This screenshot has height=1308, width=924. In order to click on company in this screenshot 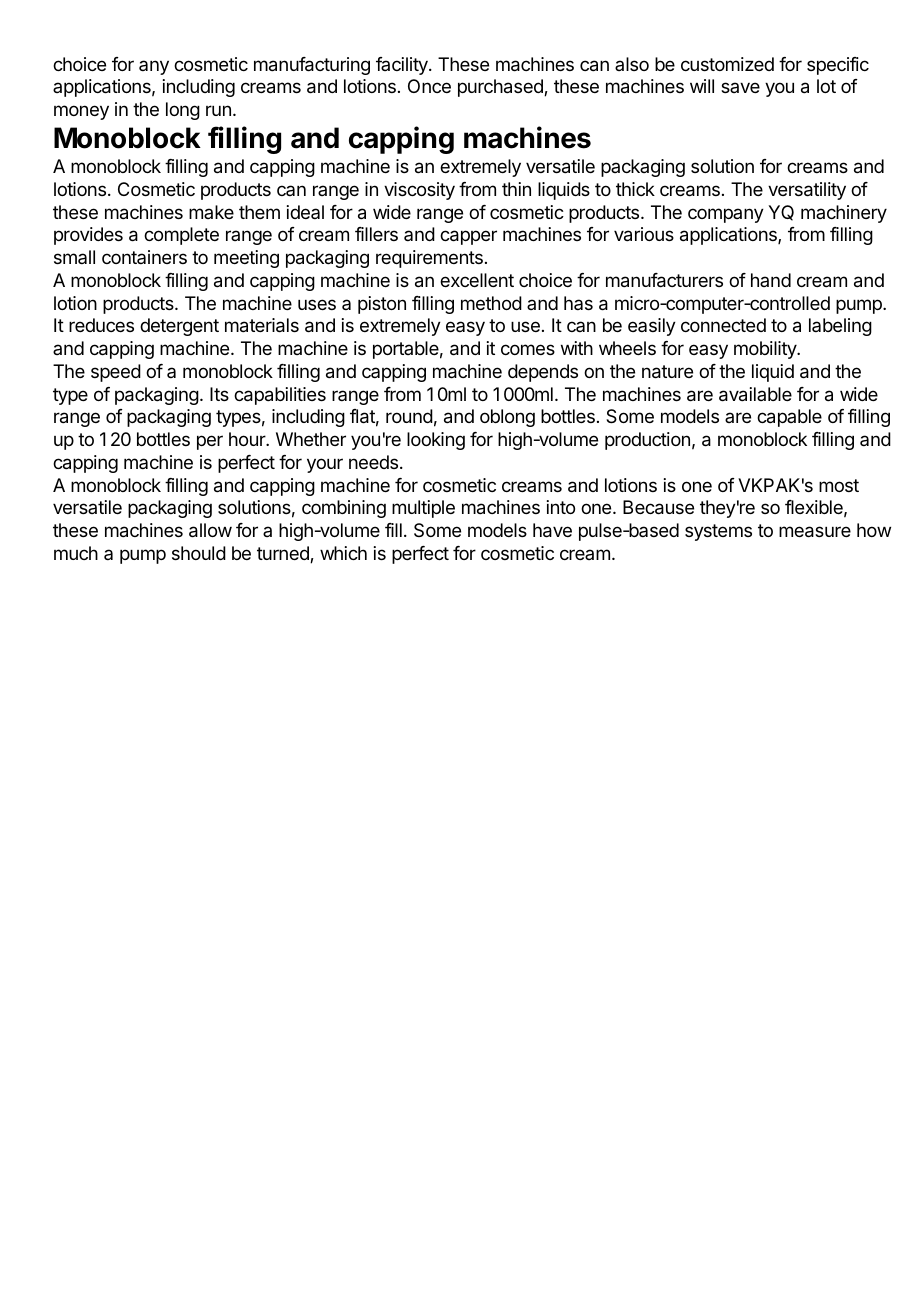, I will do `click(726, 215)`.
